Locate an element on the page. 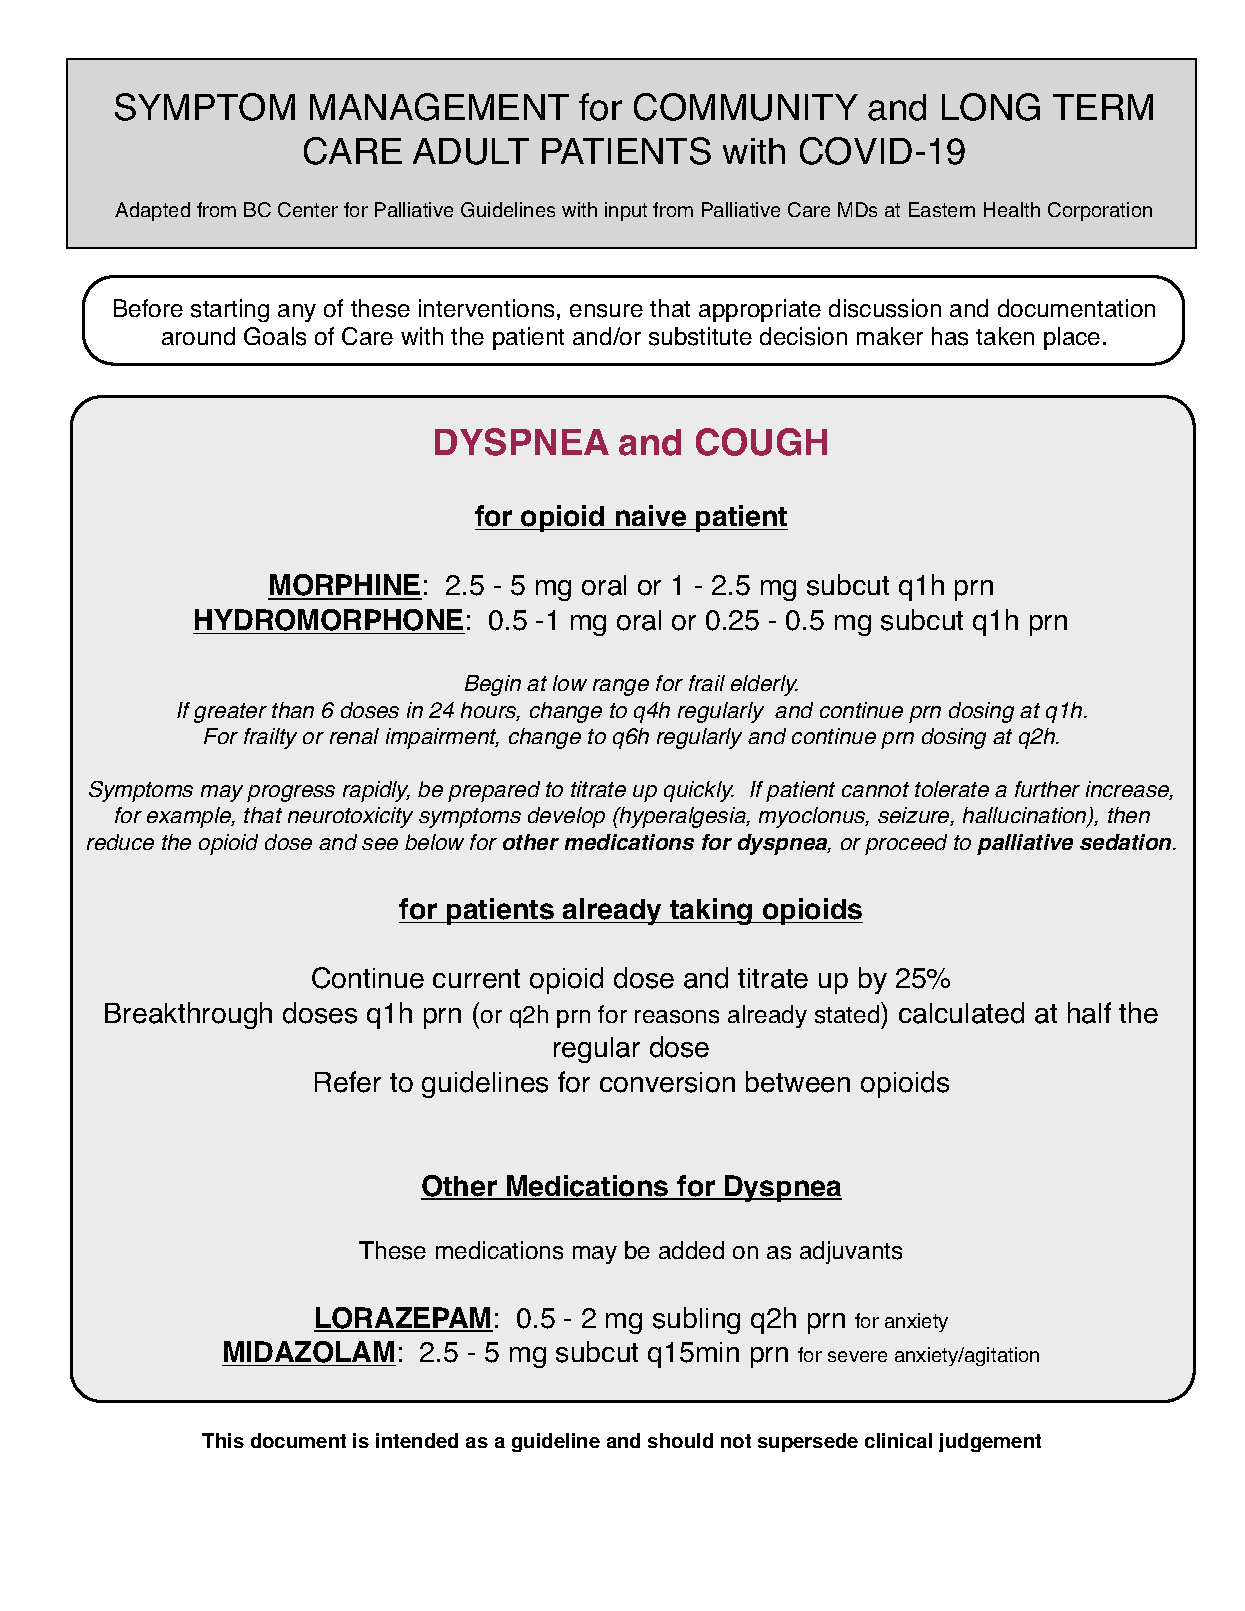 The width and height of the document is (1245, 1611). input is located at coordinates (626, 211).
